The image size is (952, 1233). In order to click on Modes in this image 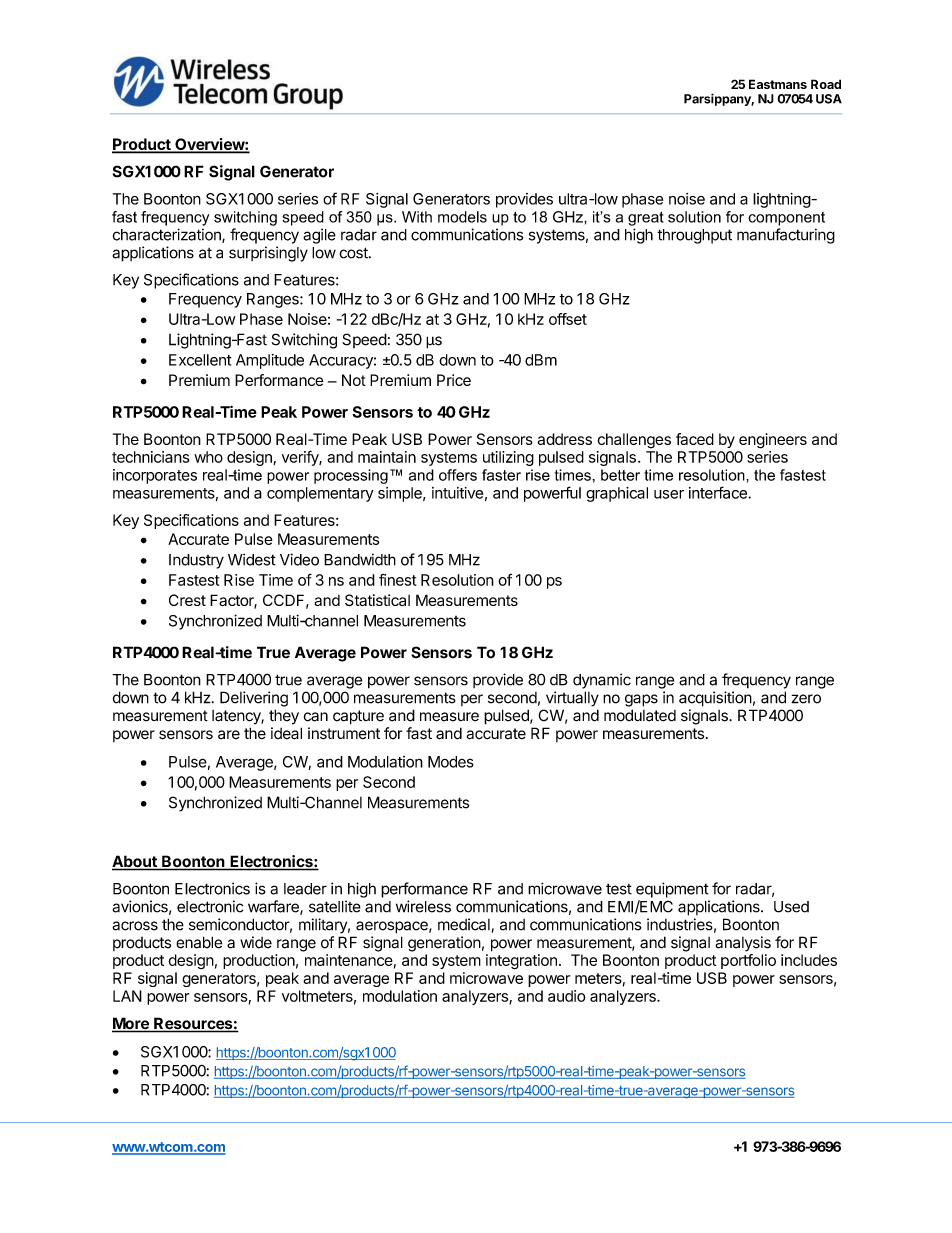, I will do `click(451, 762)`.
